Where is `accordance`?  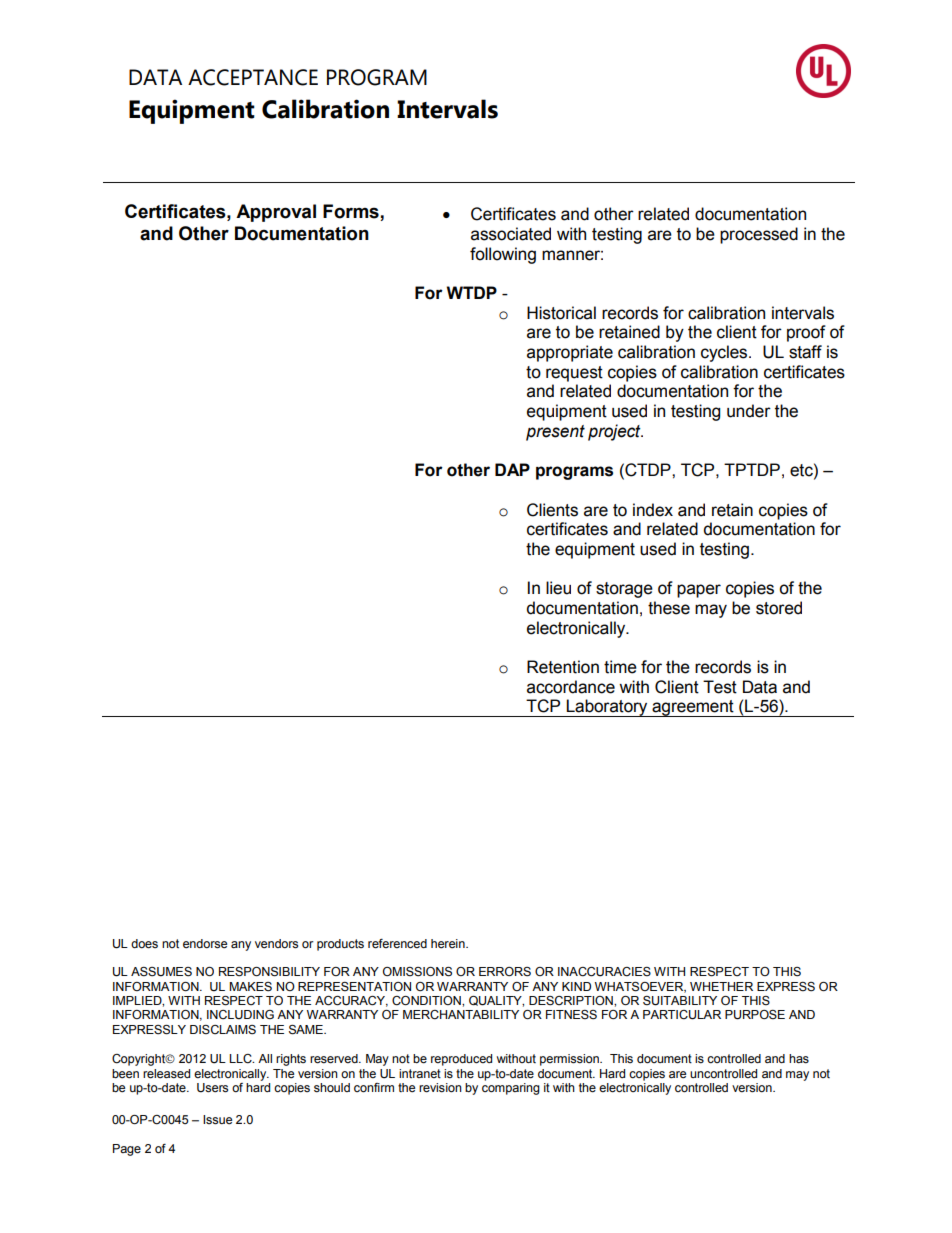 accordance is located at coordinates (571, 687).
